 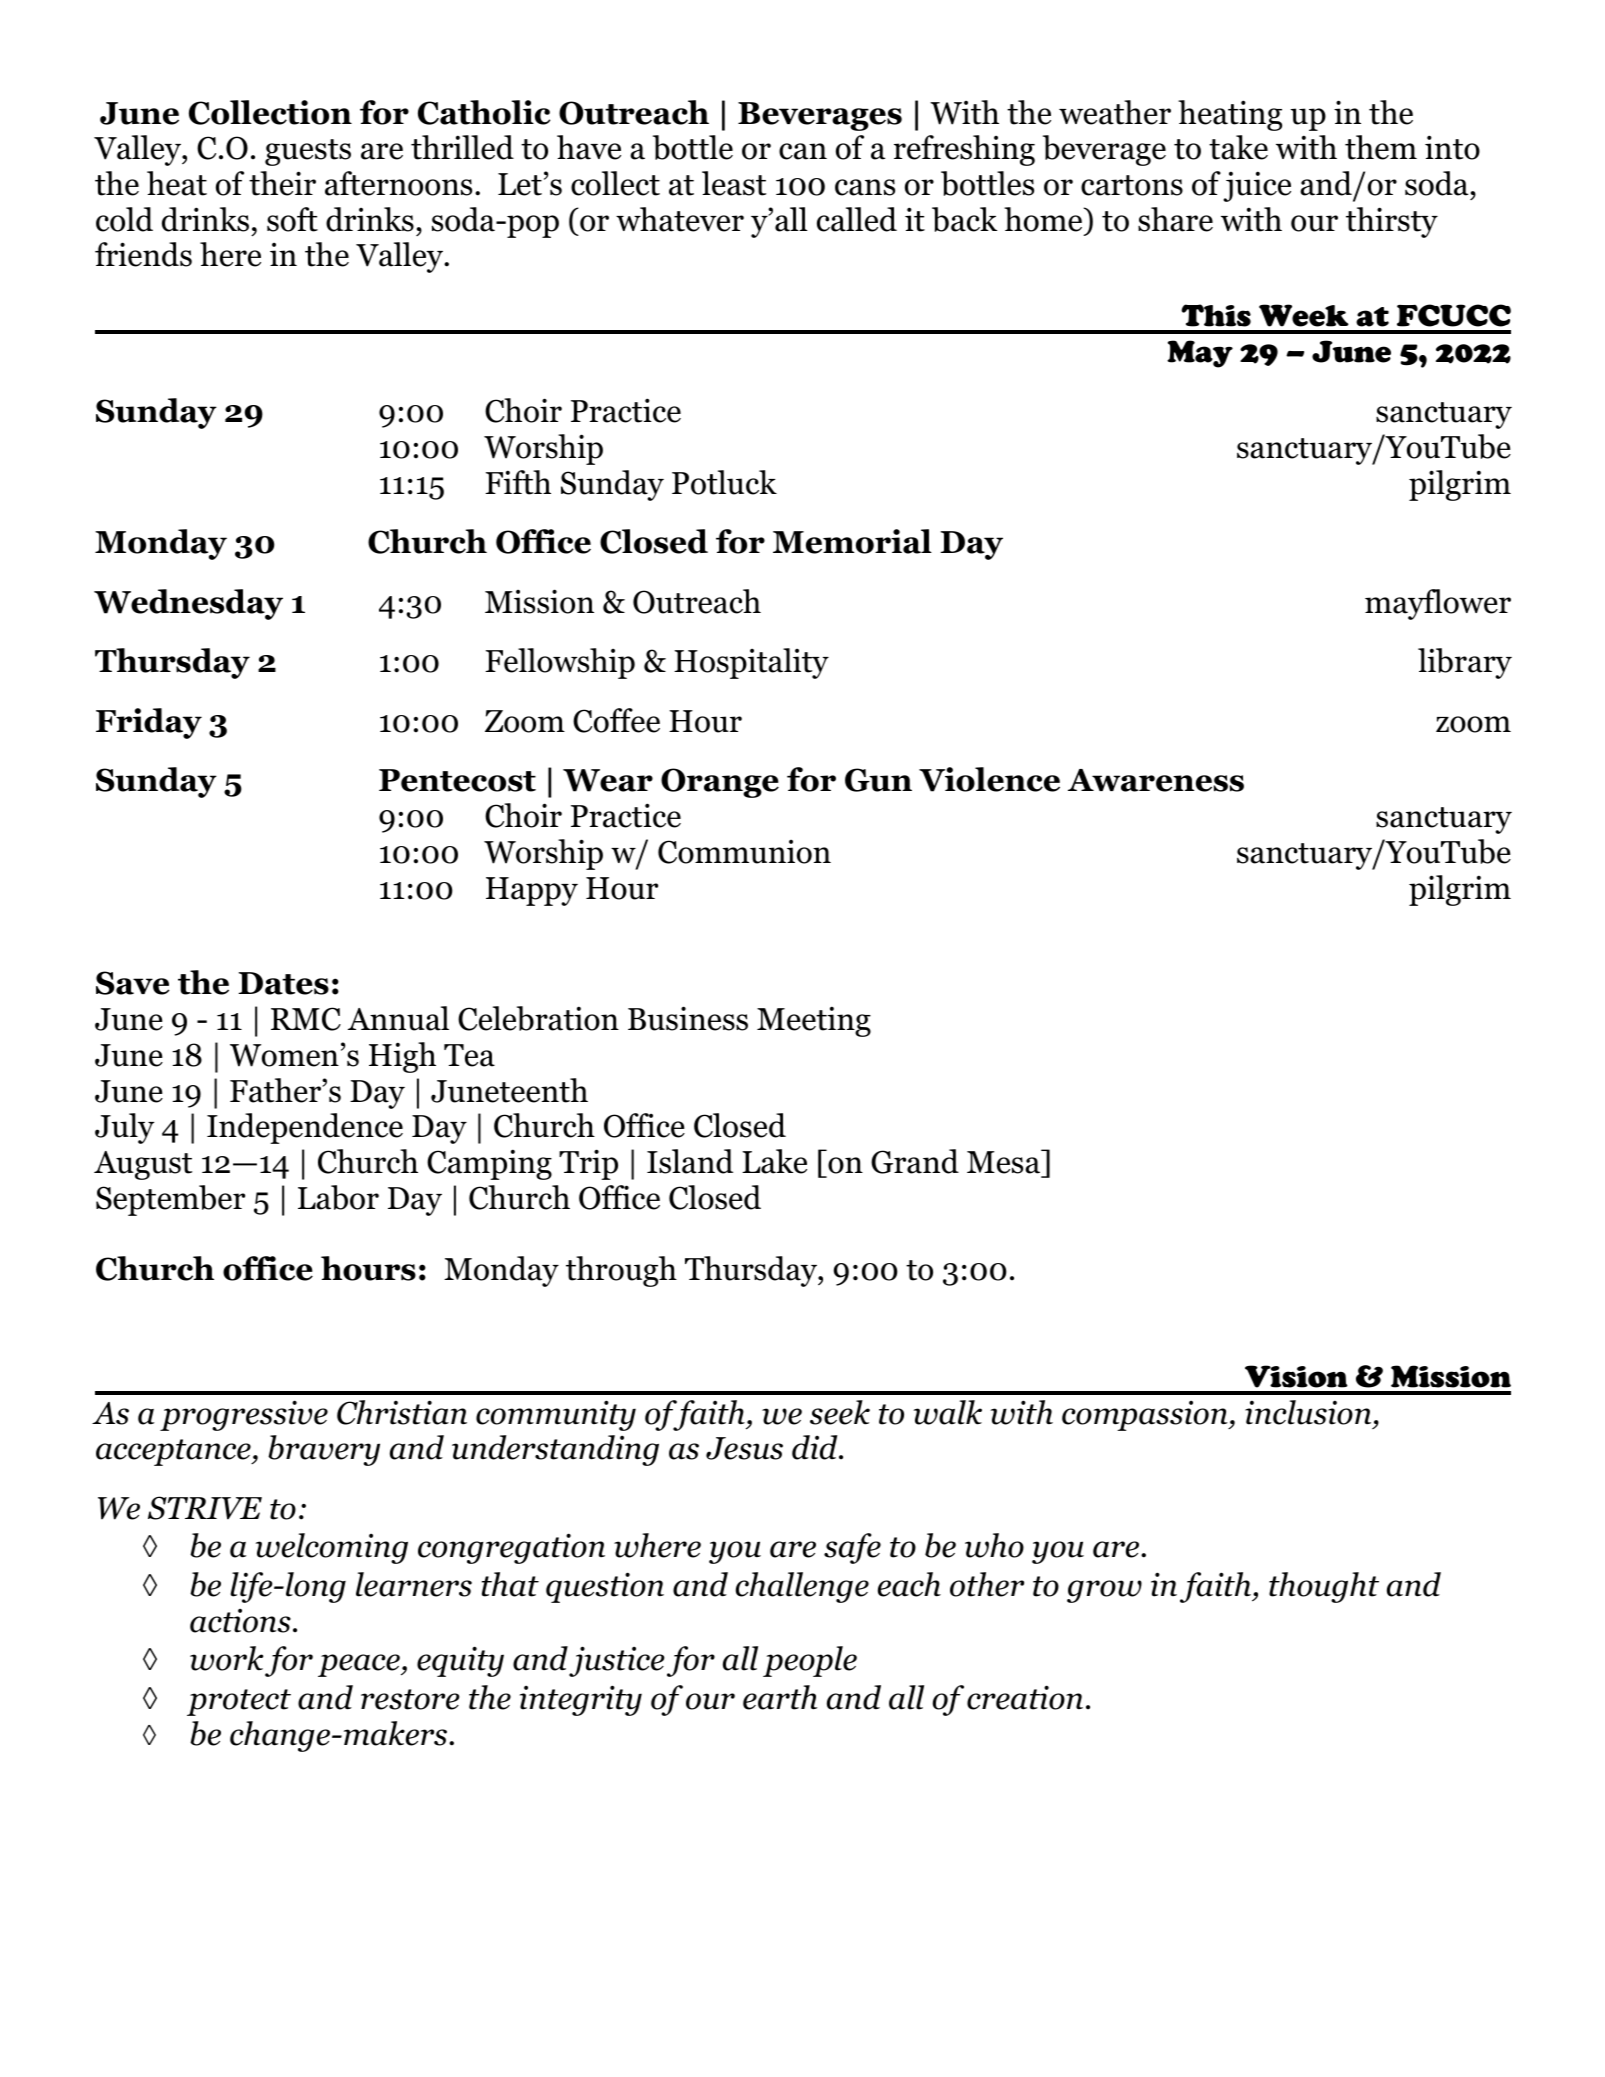 I want to click on mayflower, so click(x=1438, y=604).
